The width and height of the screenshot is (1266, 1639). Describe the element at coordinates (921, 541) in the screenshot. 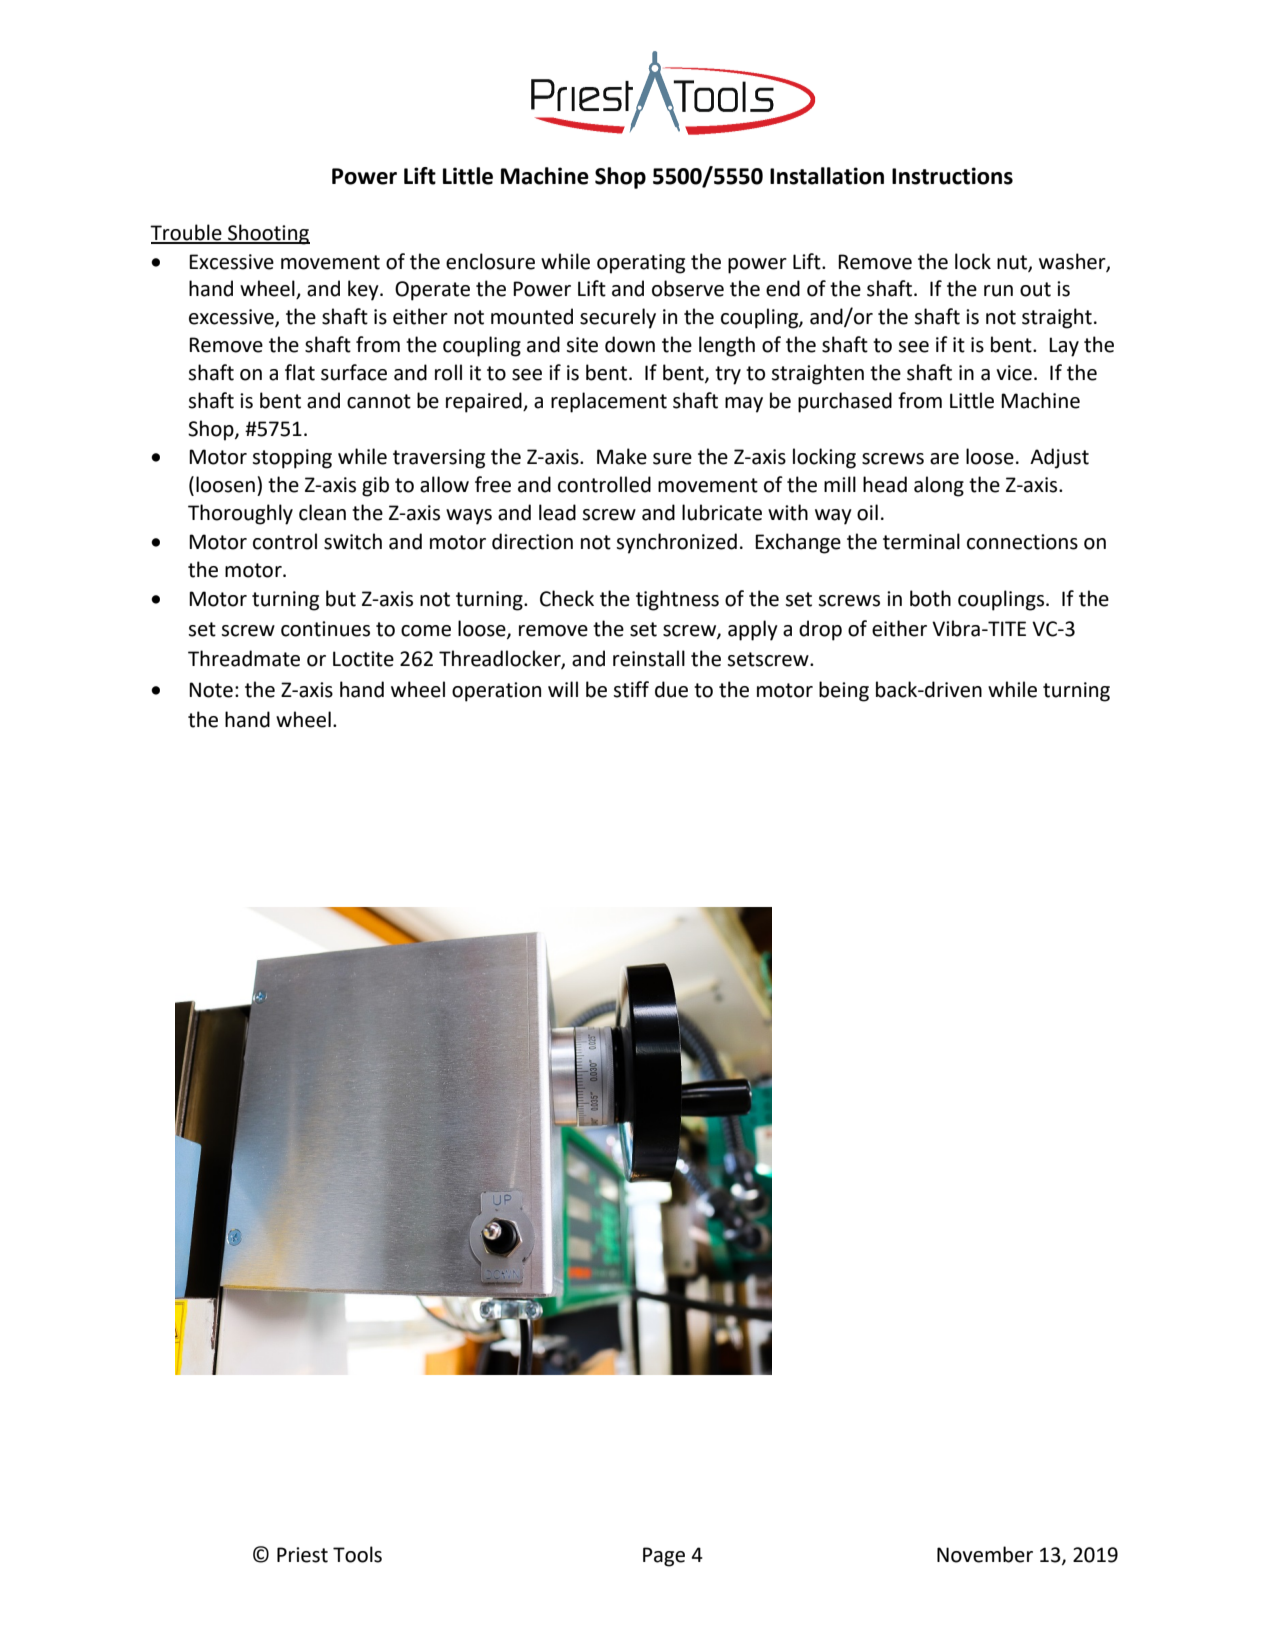

I see `terminal` at that location.
